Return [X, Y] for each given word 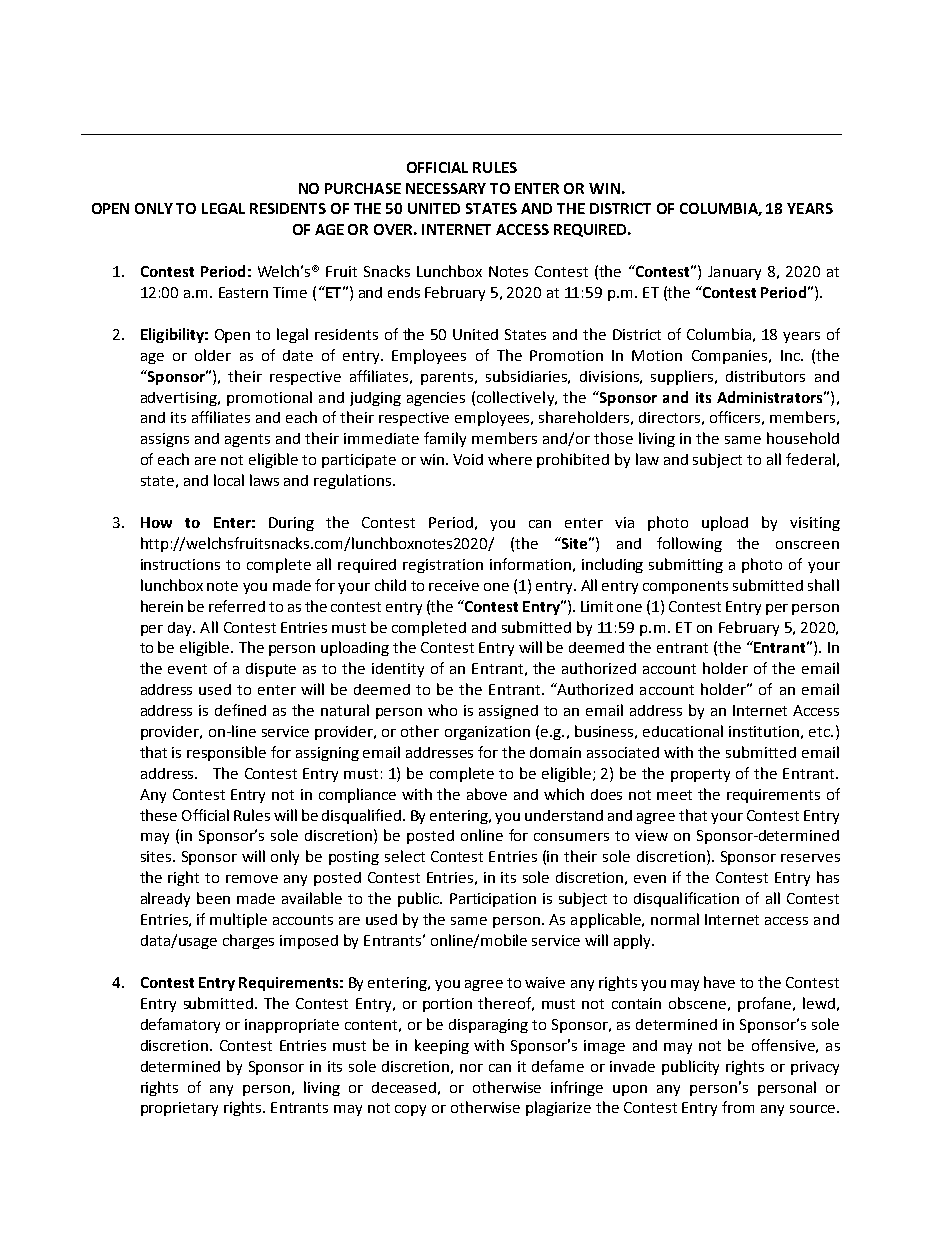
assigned [508, 712]
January [734, 273]
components [685, 587]
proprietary [179, 1109]
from [738, 1107]
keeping [442, 1046]
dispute [271, 670]
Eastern [243, 292]
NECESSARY [446, 188]
